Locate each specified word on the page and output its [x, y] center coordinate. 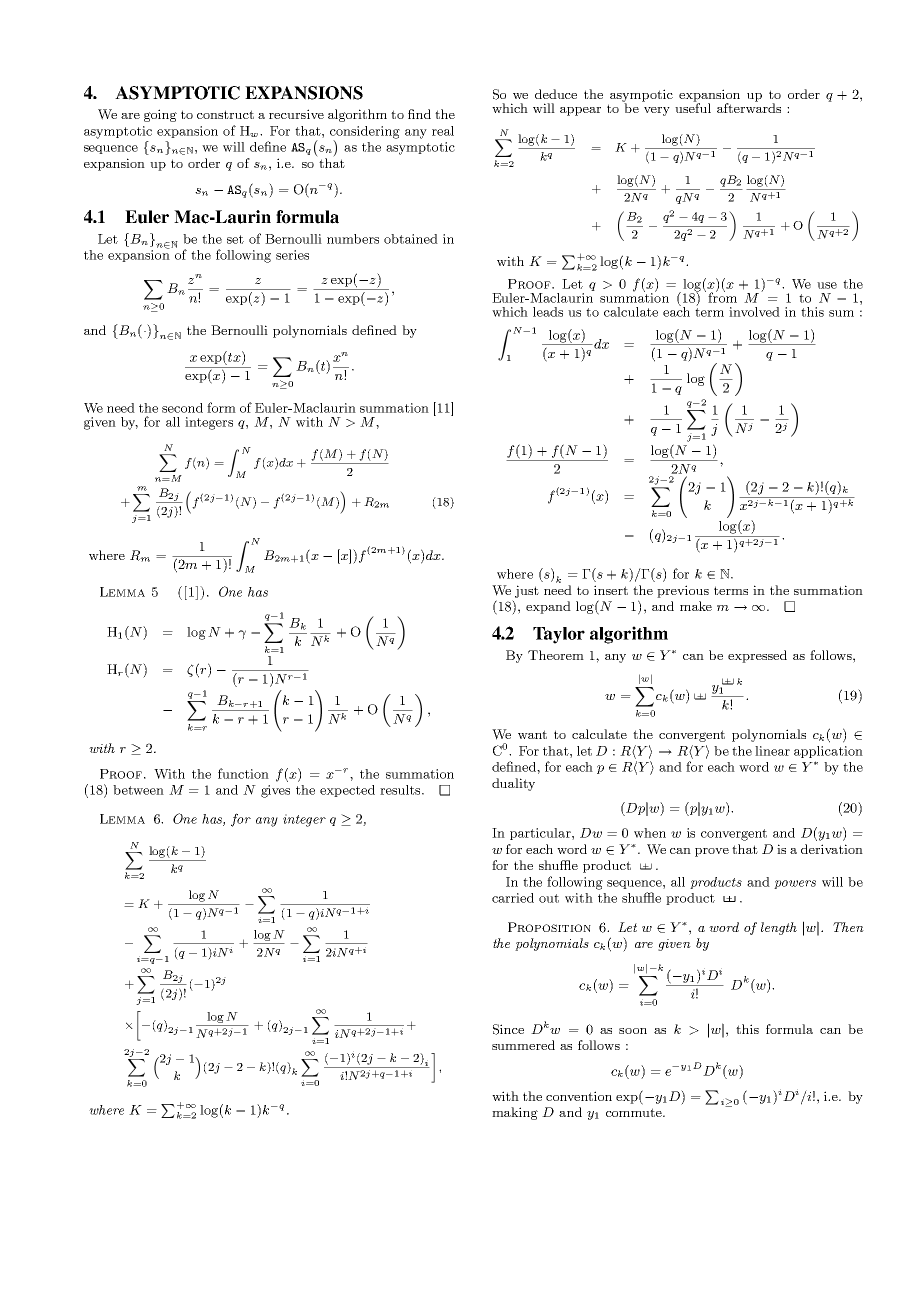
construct [225, 114]
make [696, 606]
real [443, 131]
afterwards [749, 107]
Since [508, 1029]
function [243, 773]
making [515, 1113]
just [527, 591]
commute [635, 1112]
